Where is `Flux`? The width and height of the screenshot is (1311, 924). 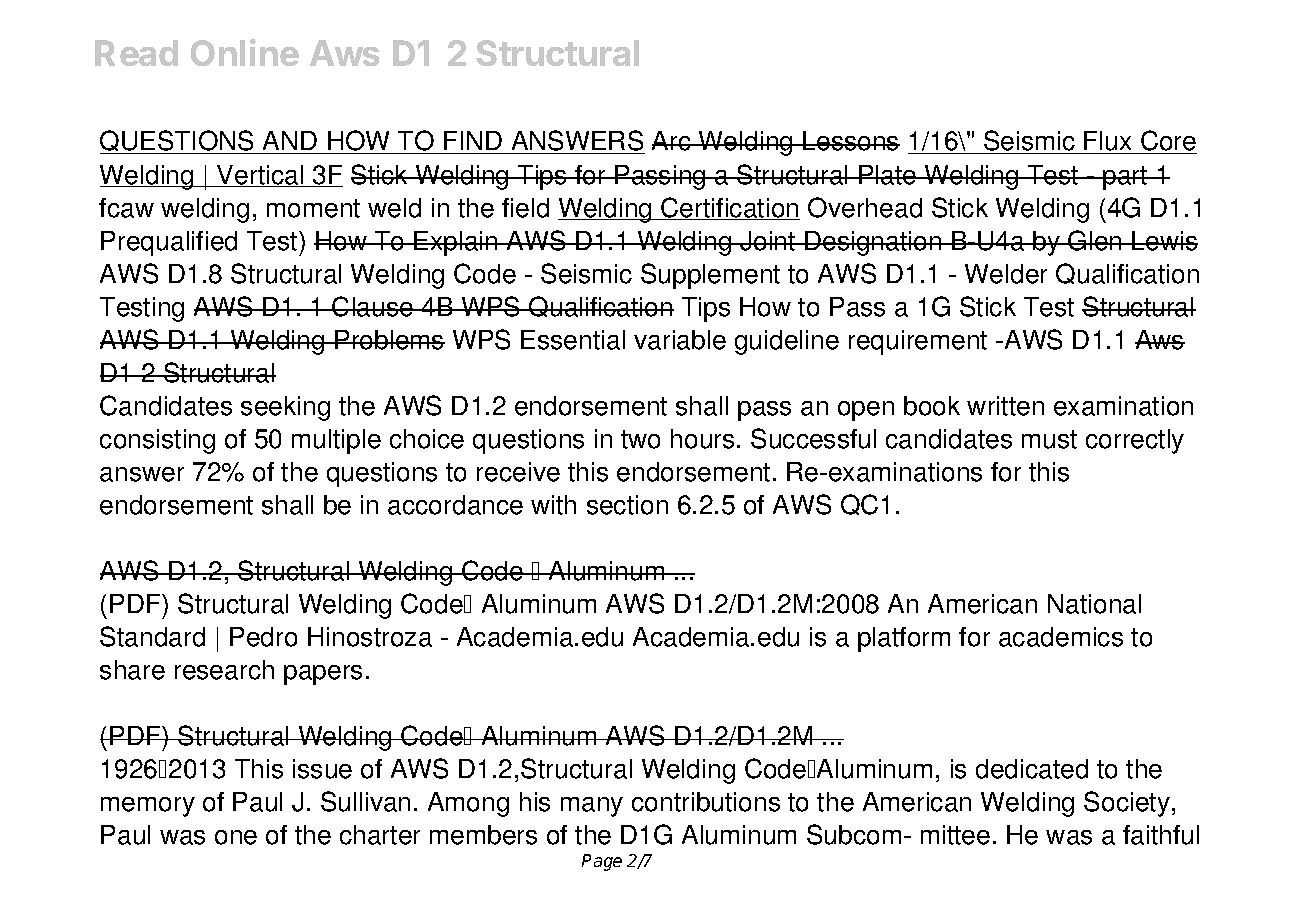
Flux is located at coordinates (1109, 142).
